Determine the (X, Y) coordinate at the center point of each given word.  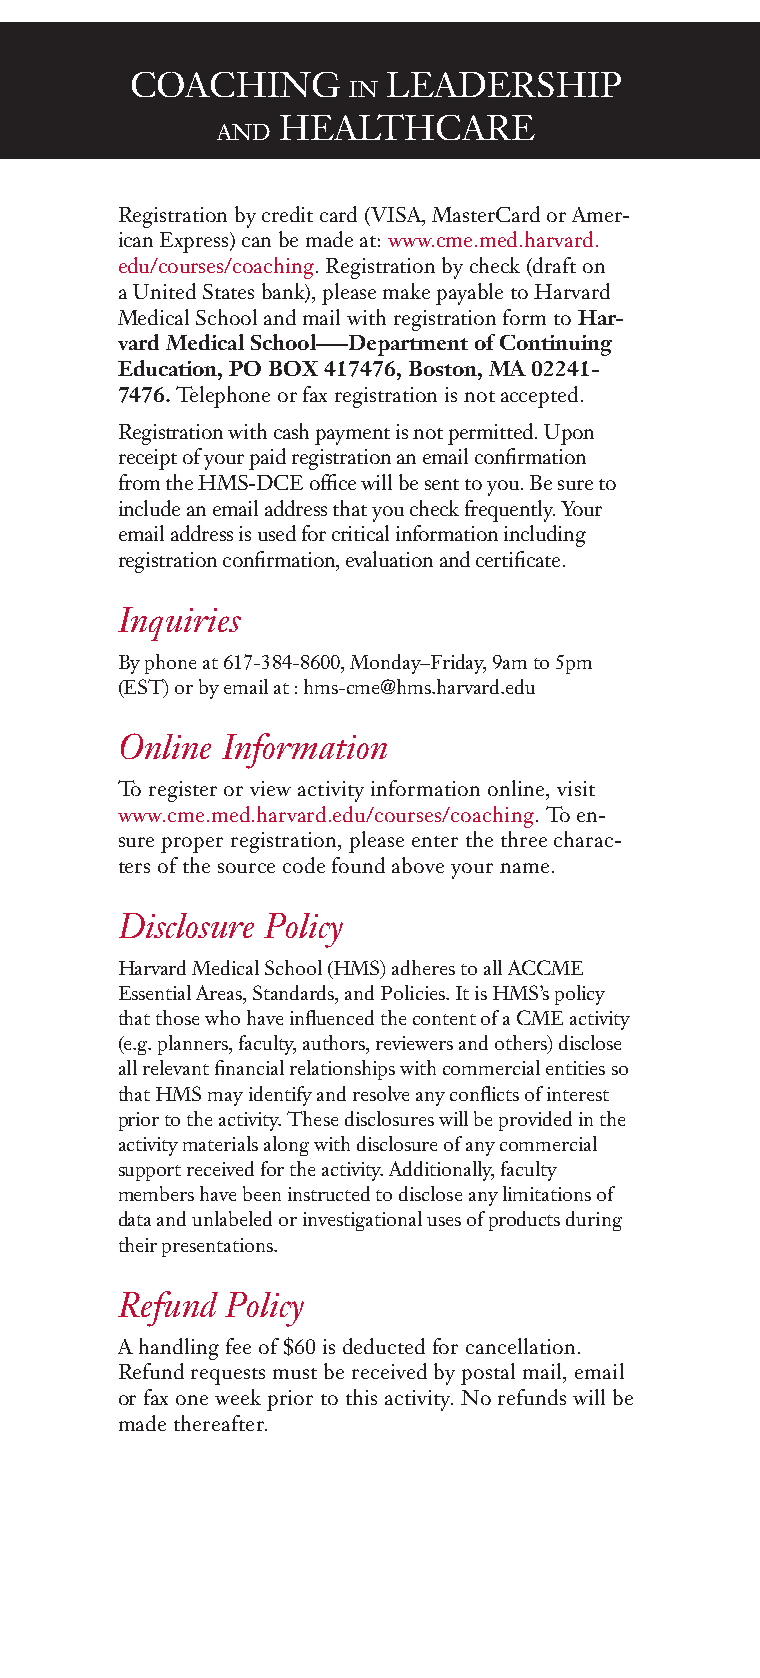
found (358, 865)
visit (576, 788)
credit (287, 214)
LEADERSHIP (504, 84)
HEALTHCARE (407, 127)
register (183, 791)
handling (179, 1349)
